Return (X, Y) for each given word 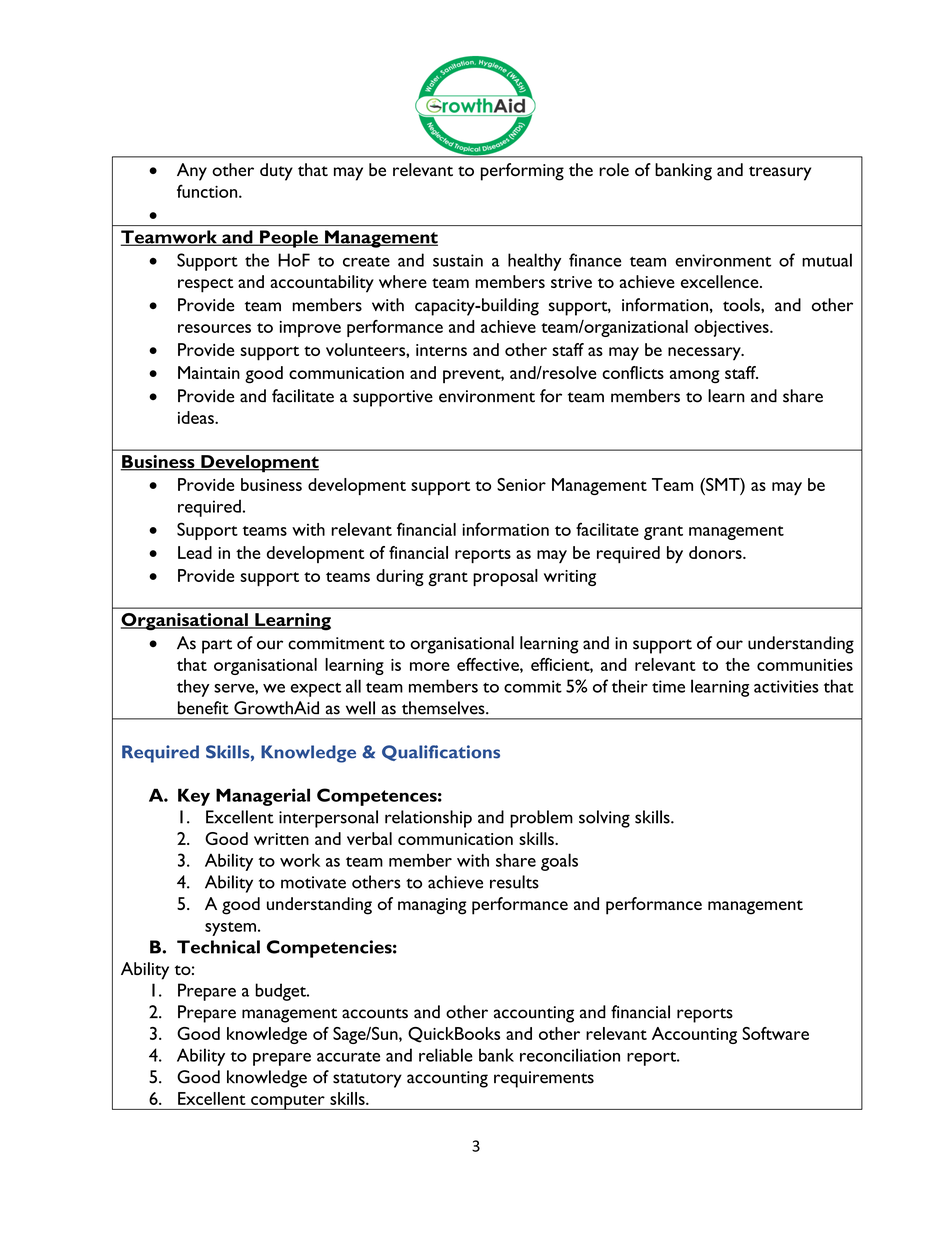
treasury (780, 173)
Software (775, 1033)
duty (276, 172)
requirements (544, 1079)
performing (522, 172)
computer (288, 1102)
